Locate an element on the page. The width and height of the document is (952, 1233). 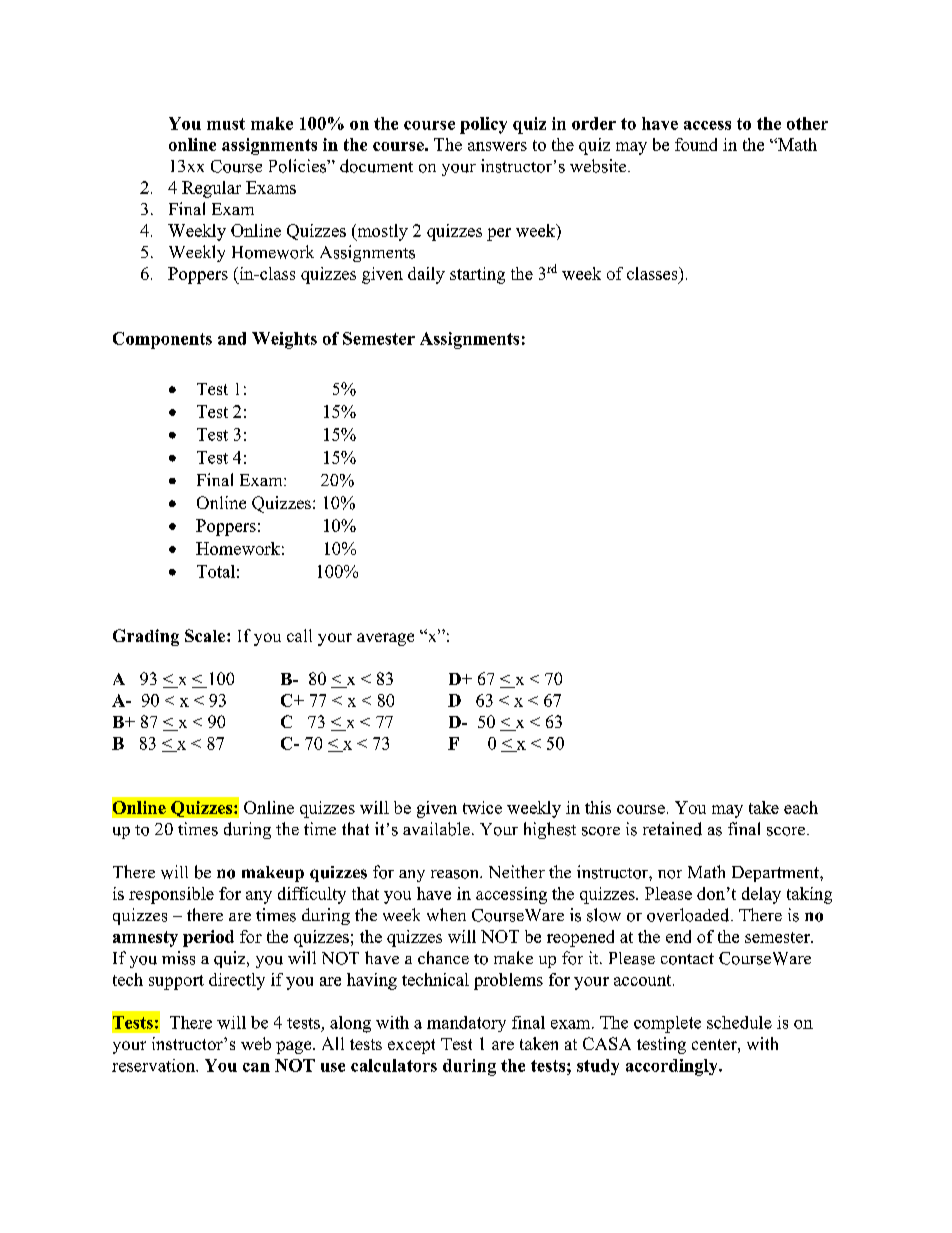
responsible is located at coordinates (171, 895).
